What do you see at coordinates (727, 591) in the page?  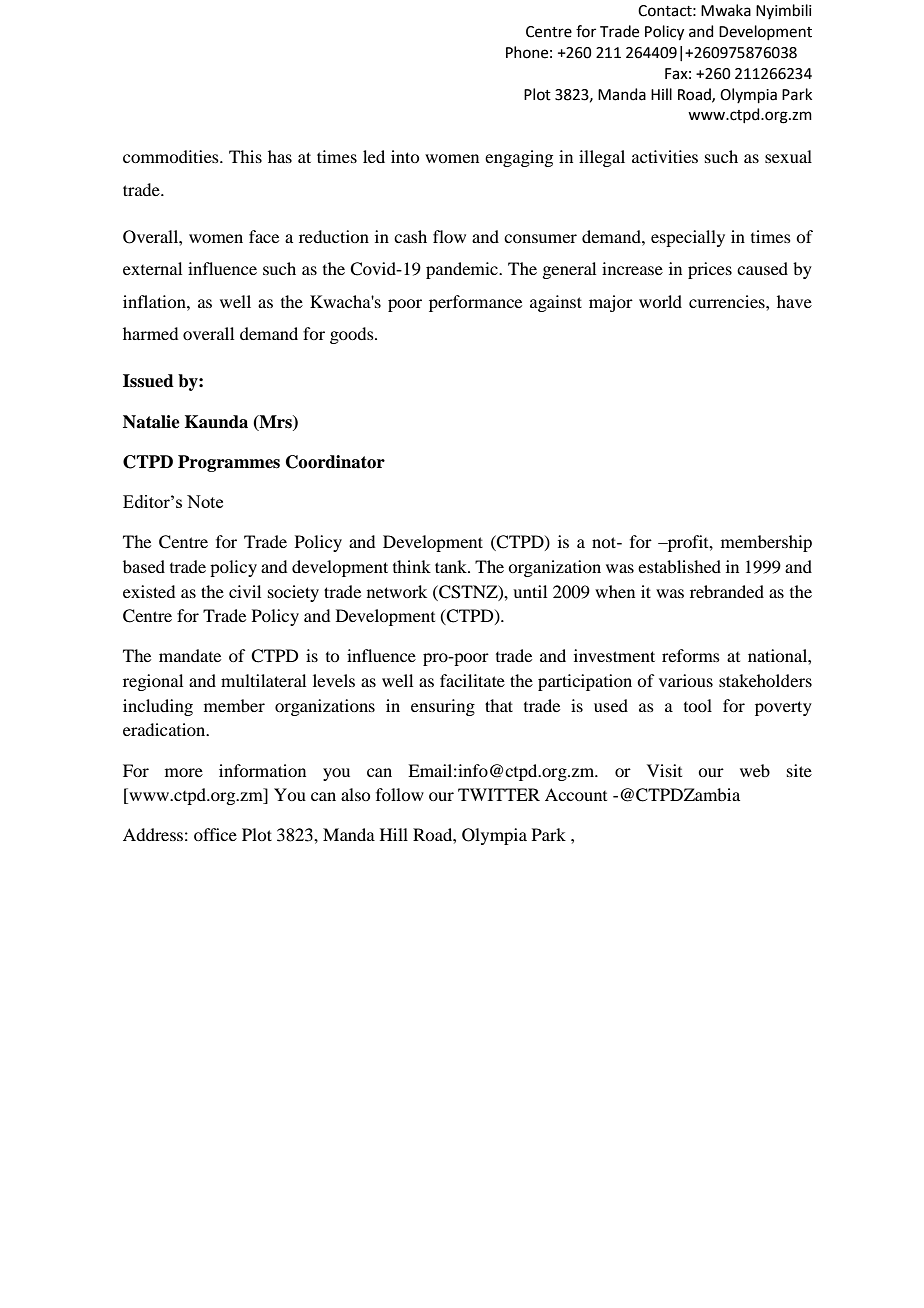 I see `rebranded` at bounding box center [727, 591].
